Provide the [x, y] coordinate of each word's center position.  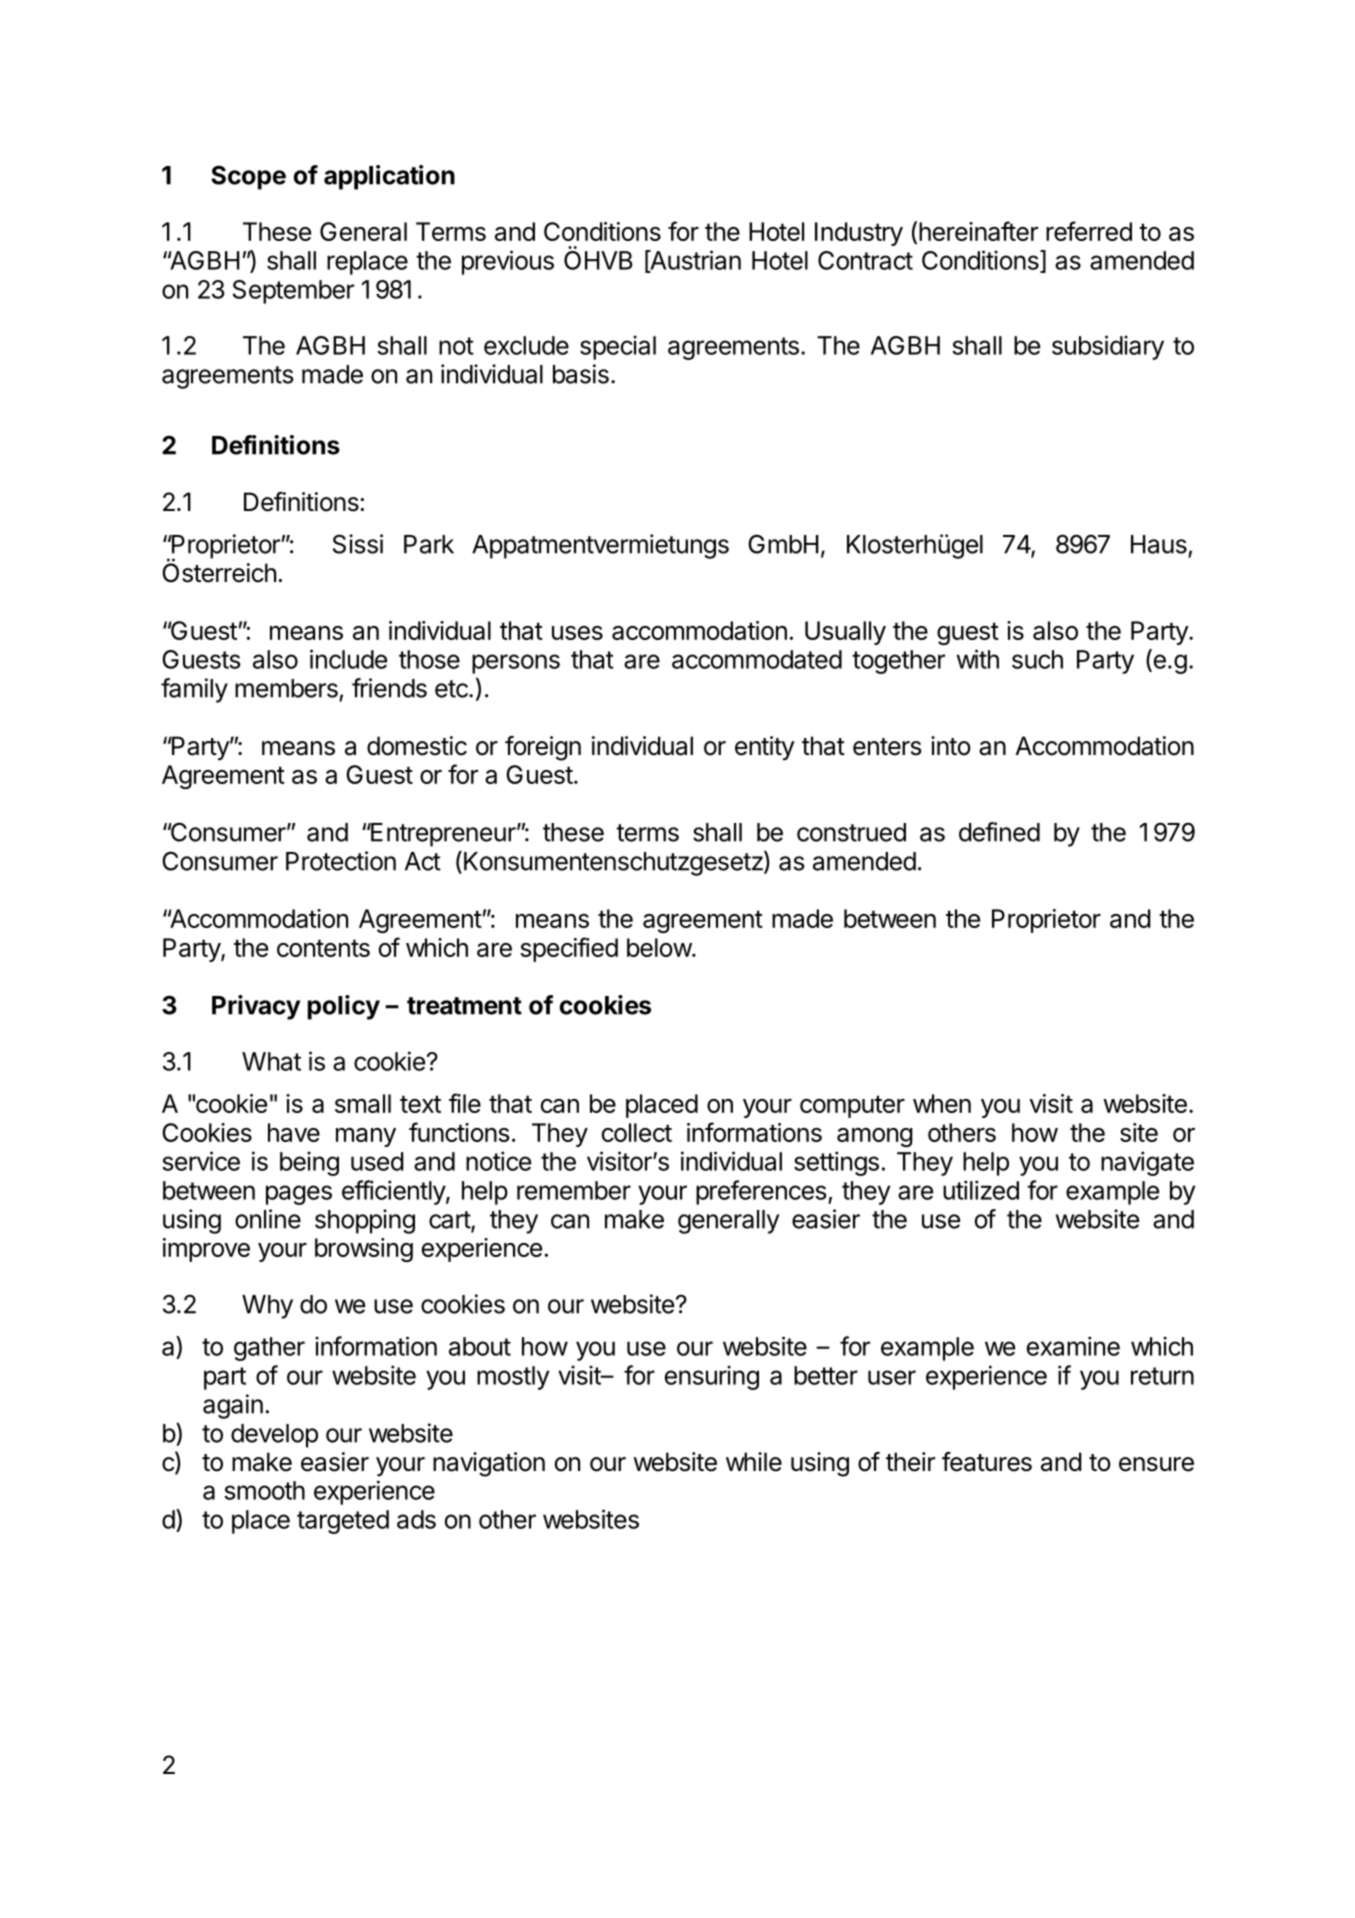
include [348, 659]
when [942, 1103]
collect [637, 1132]
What [271, 1061]
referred [1089, 231]
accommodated [757, 659]
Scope [248, 177]
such [1037, 659]
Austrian [694, 261]
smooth [264, 1490]
